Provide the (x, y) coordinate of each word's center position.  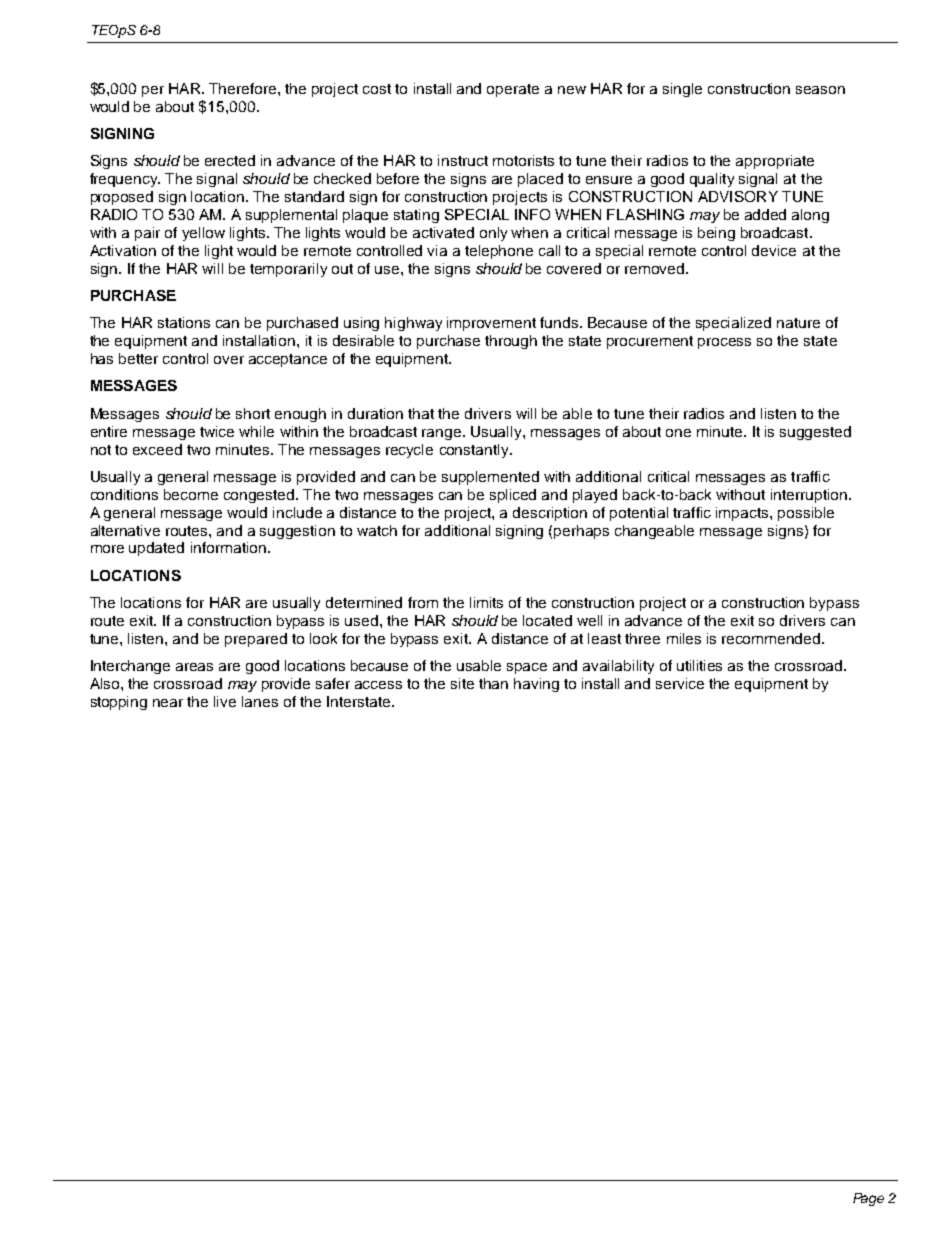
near (168, 703)
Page (868, 1199)
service (680, 683)
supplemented (490, 478)
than (493, 683)
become (191, 494)
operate (513, 90)
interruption (809, 496)
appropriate (775, 162)
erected (230, 160)
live (225, 701)
